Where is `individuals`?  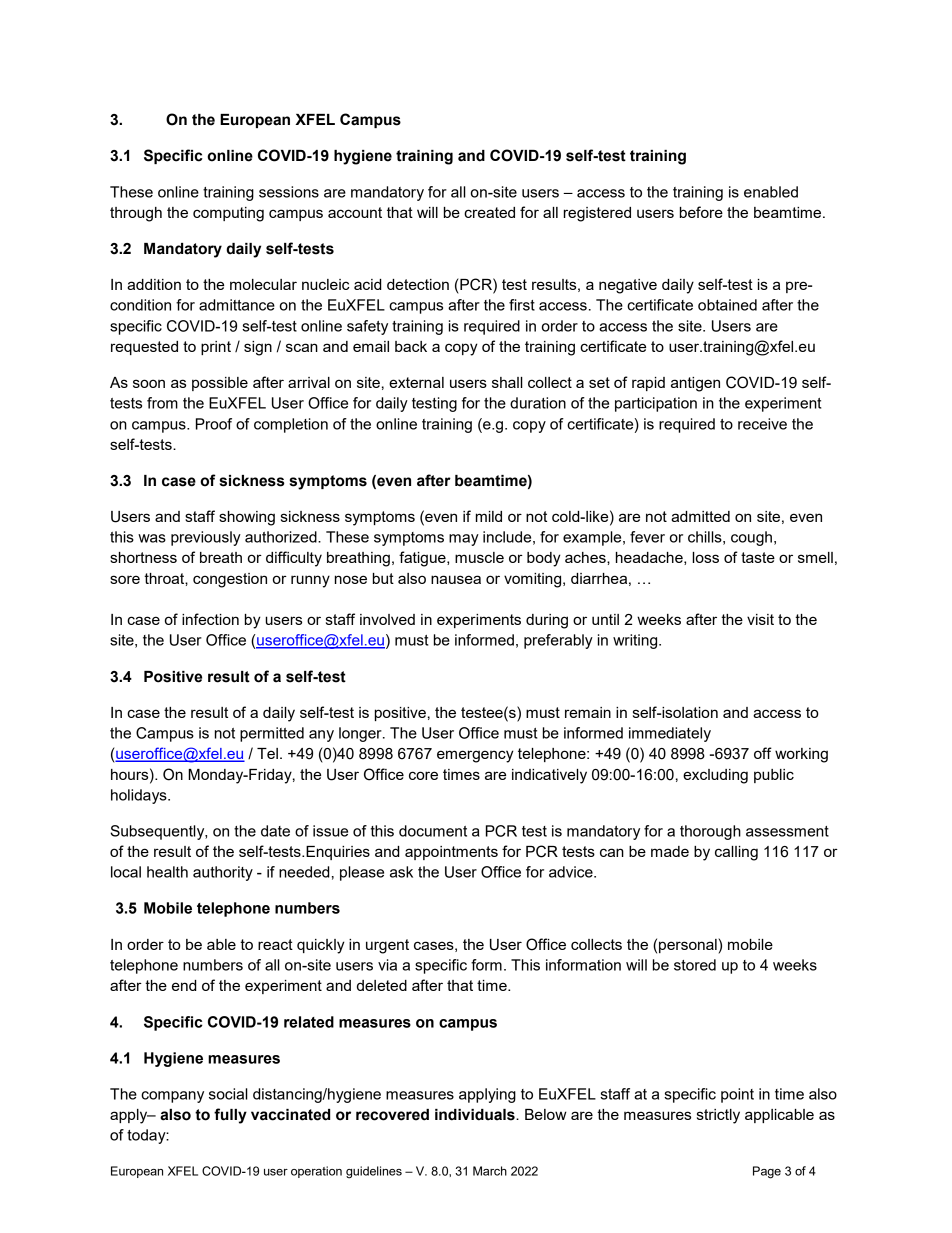
individuals is located at coordinates (476, 1115).
